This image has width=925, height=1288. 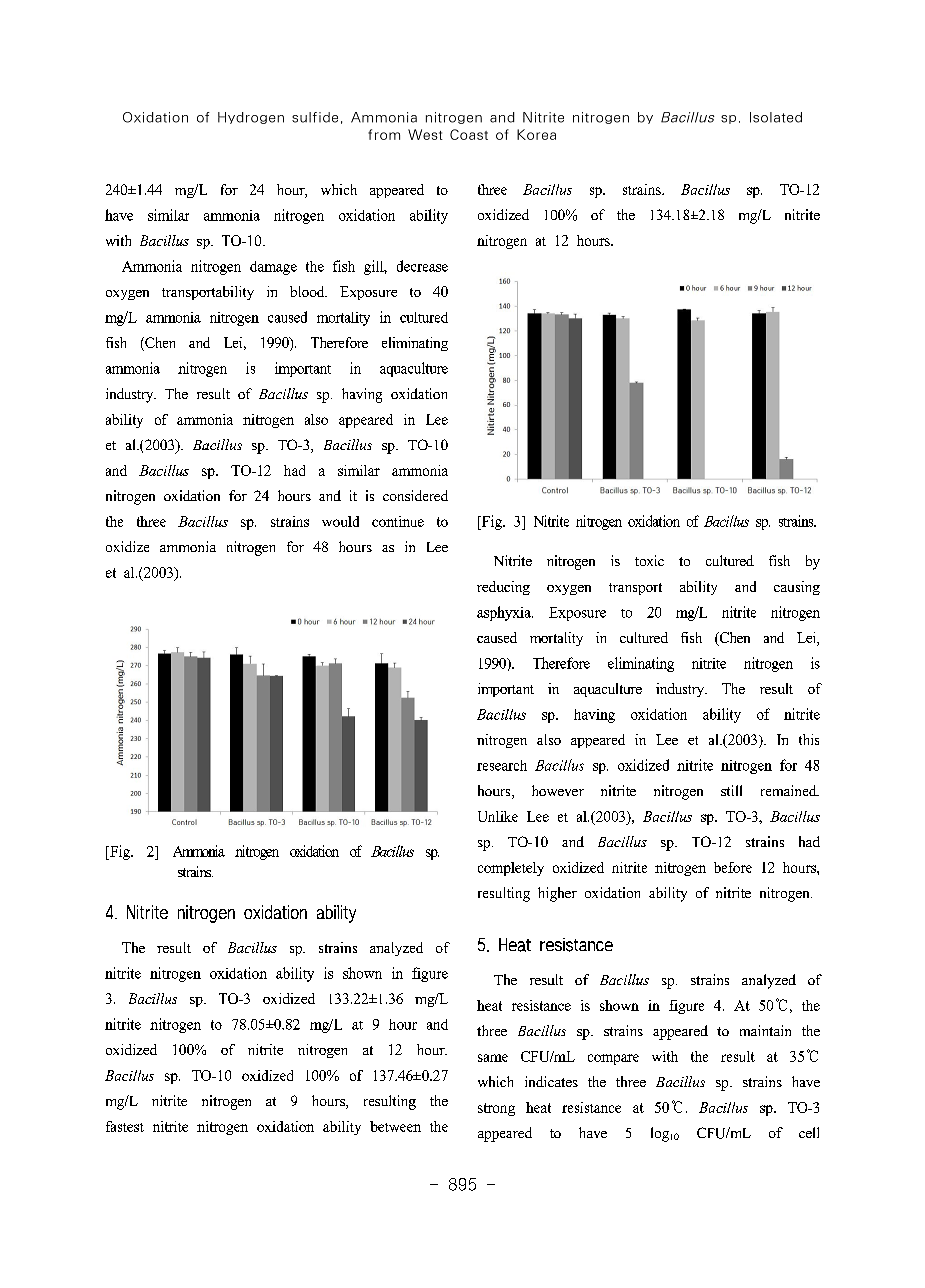 I want to click on fastest, so click(x=125, y=1126).
